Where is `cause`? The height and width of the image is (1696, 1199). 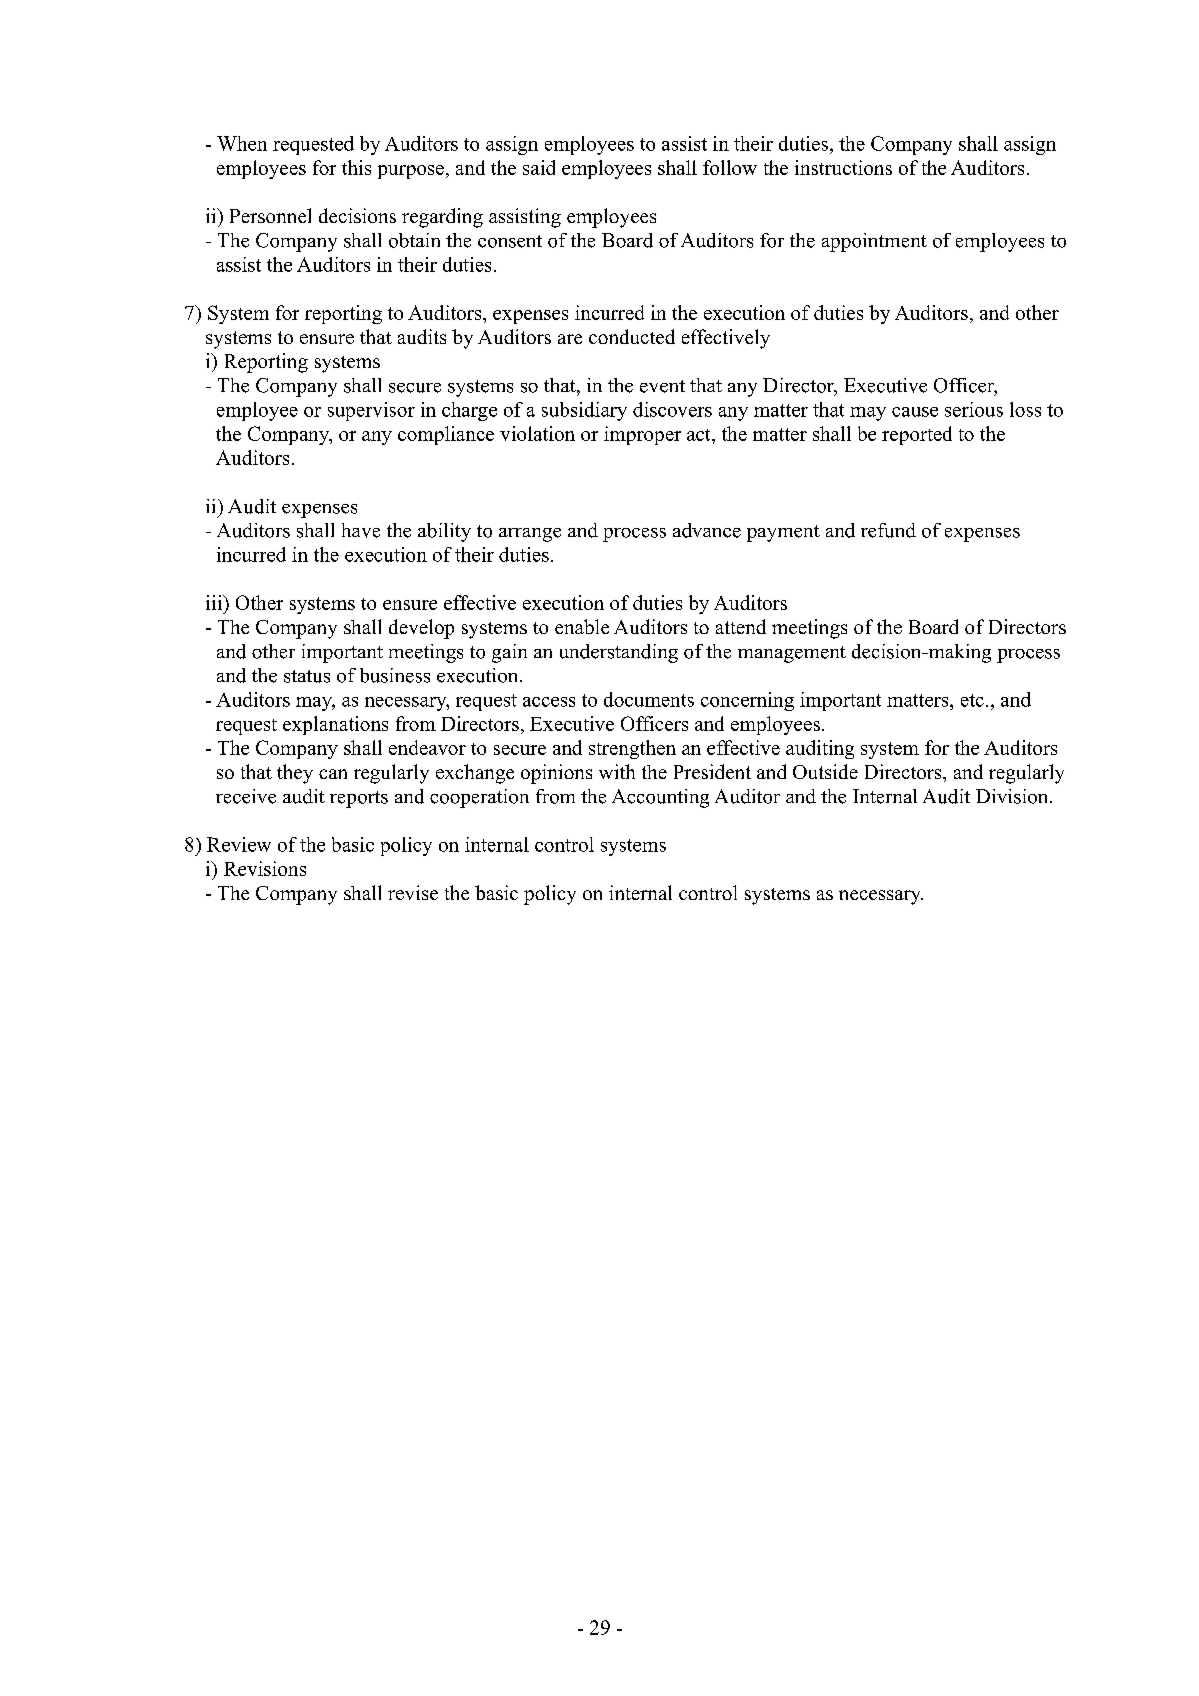
cause is located at coordinates (915, 412).
